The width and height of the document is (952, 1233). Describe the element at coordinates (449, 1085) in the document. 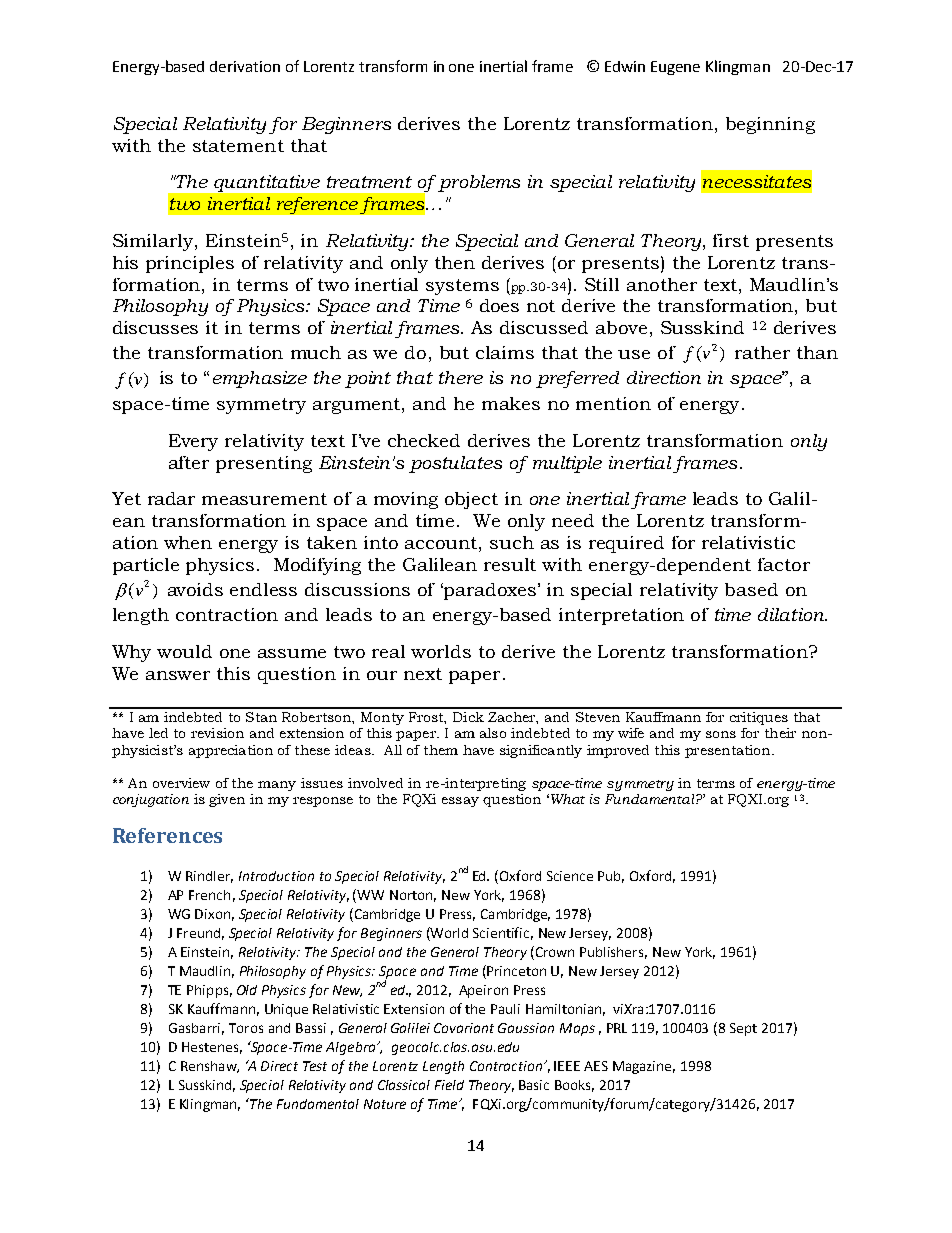

I see `Field` at that location.
